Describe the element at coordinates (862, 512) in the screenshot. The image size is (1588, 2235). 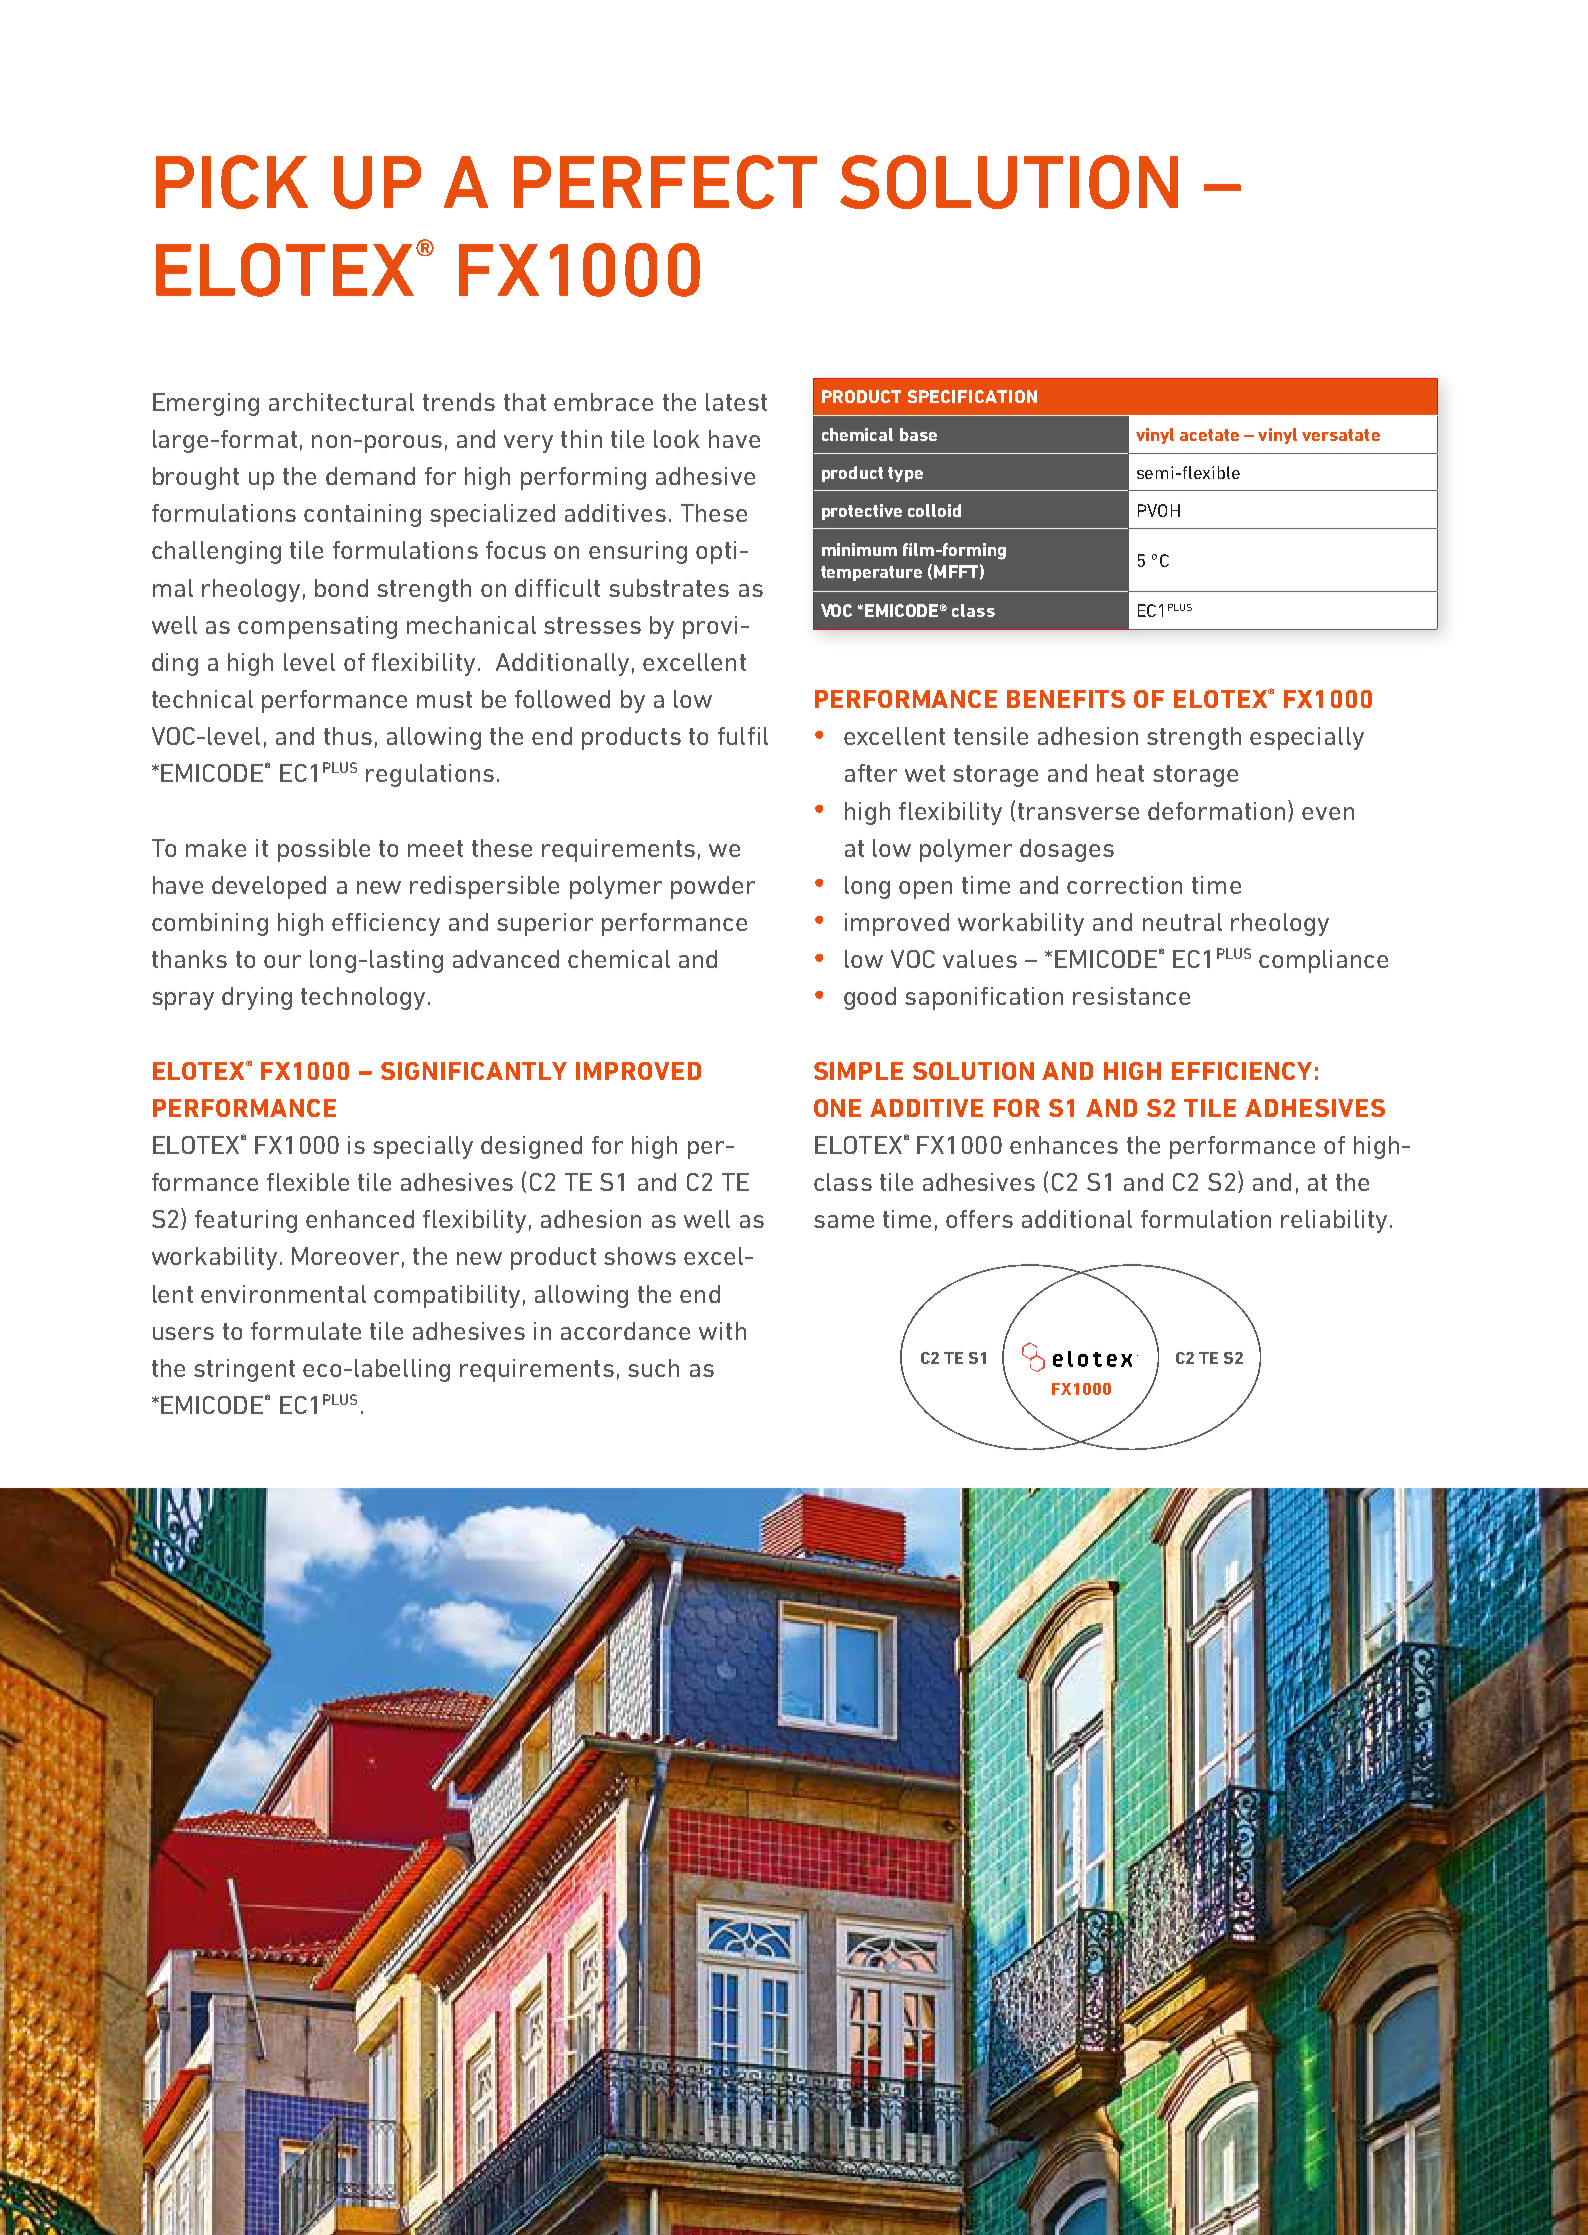
I see `protective` at that location.
